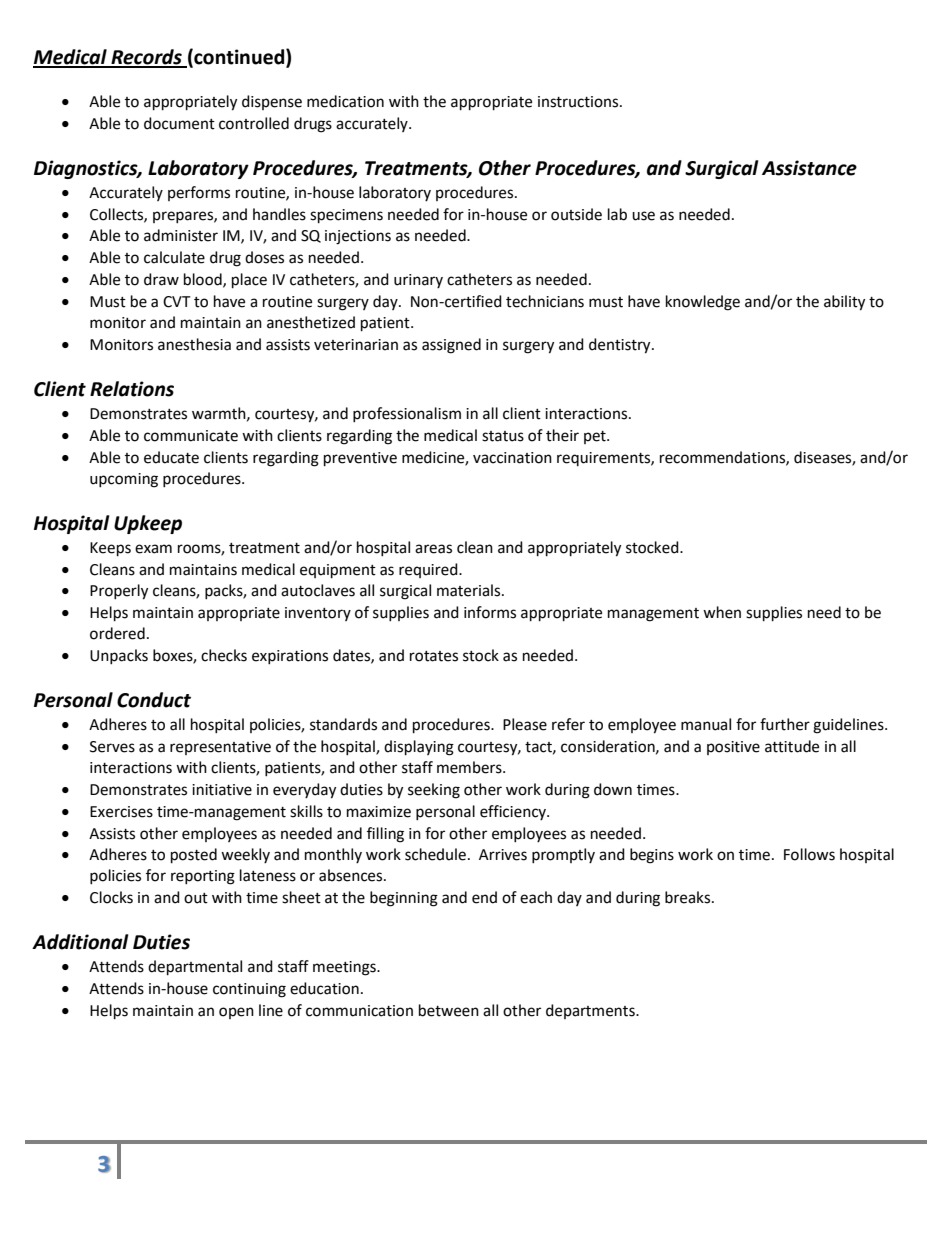 This screenshot has width=952, height=1233. What do you see at coordinates (449, 1010) in the screenshot?
I see `between` at bounding box center [449, 1010].
